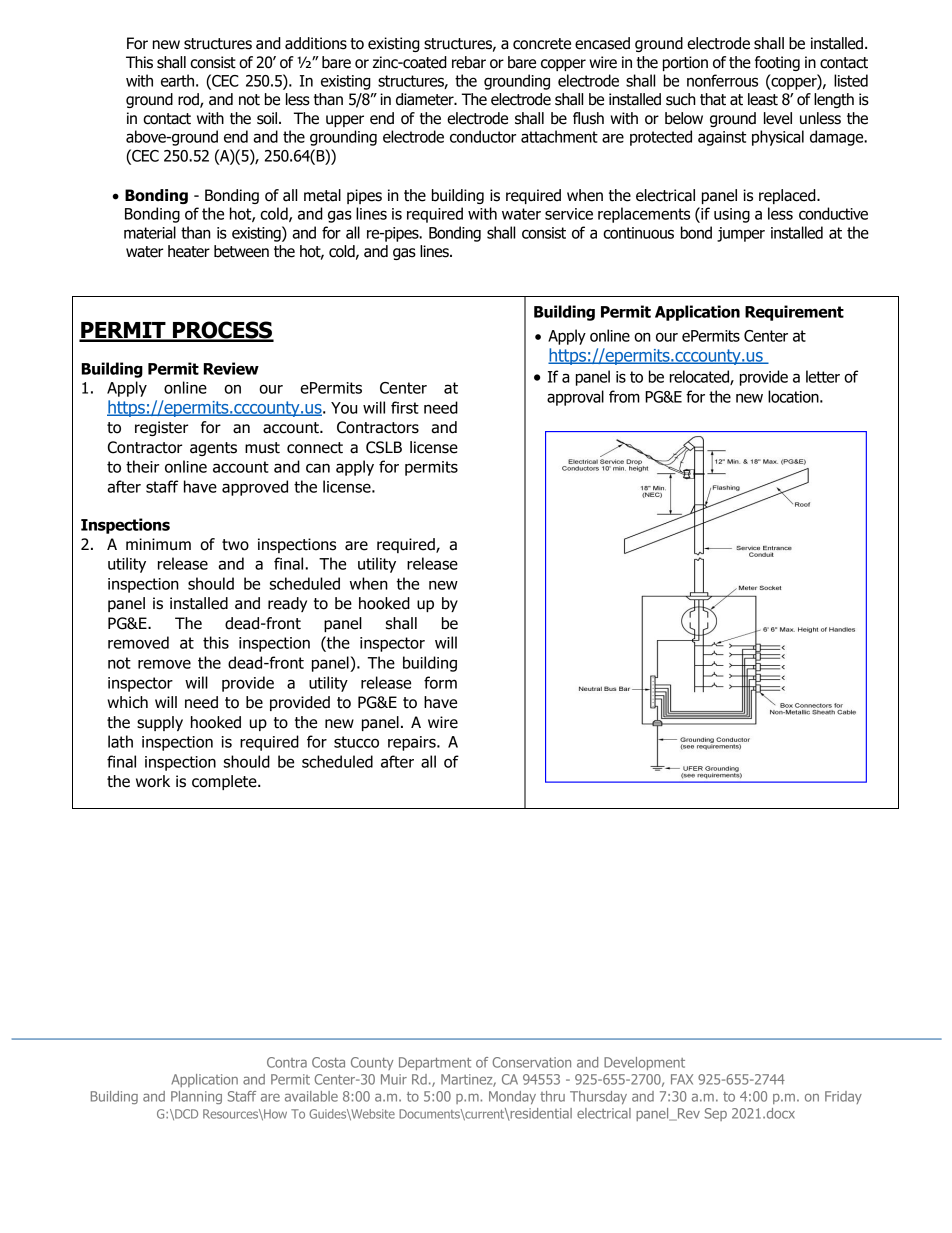 This screenshot has height=1233, width=952. I want to click on Planning, so click(196, 1097).
